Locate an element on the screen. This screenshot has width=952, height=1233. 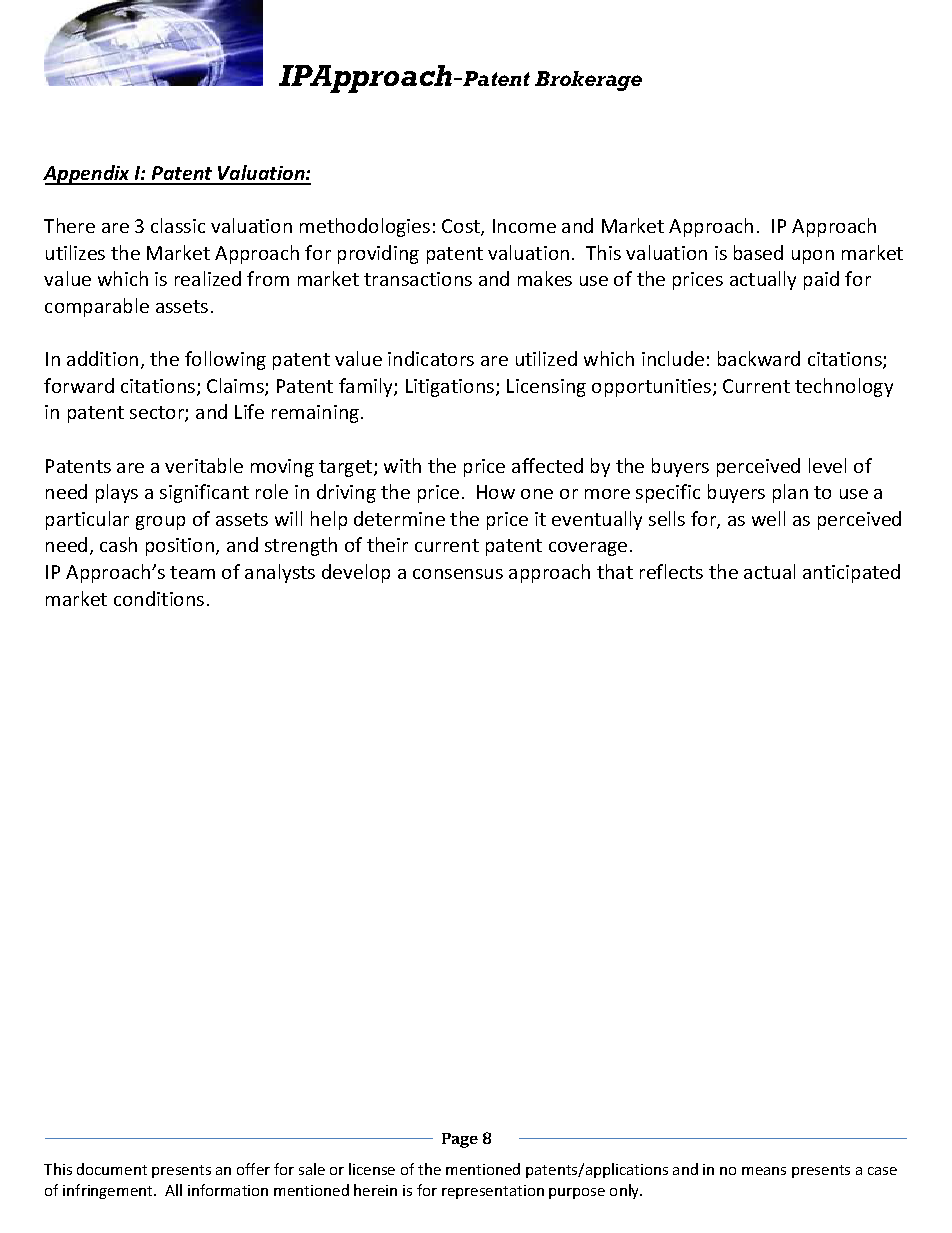
conditions is located at coordinates (159, 598).
